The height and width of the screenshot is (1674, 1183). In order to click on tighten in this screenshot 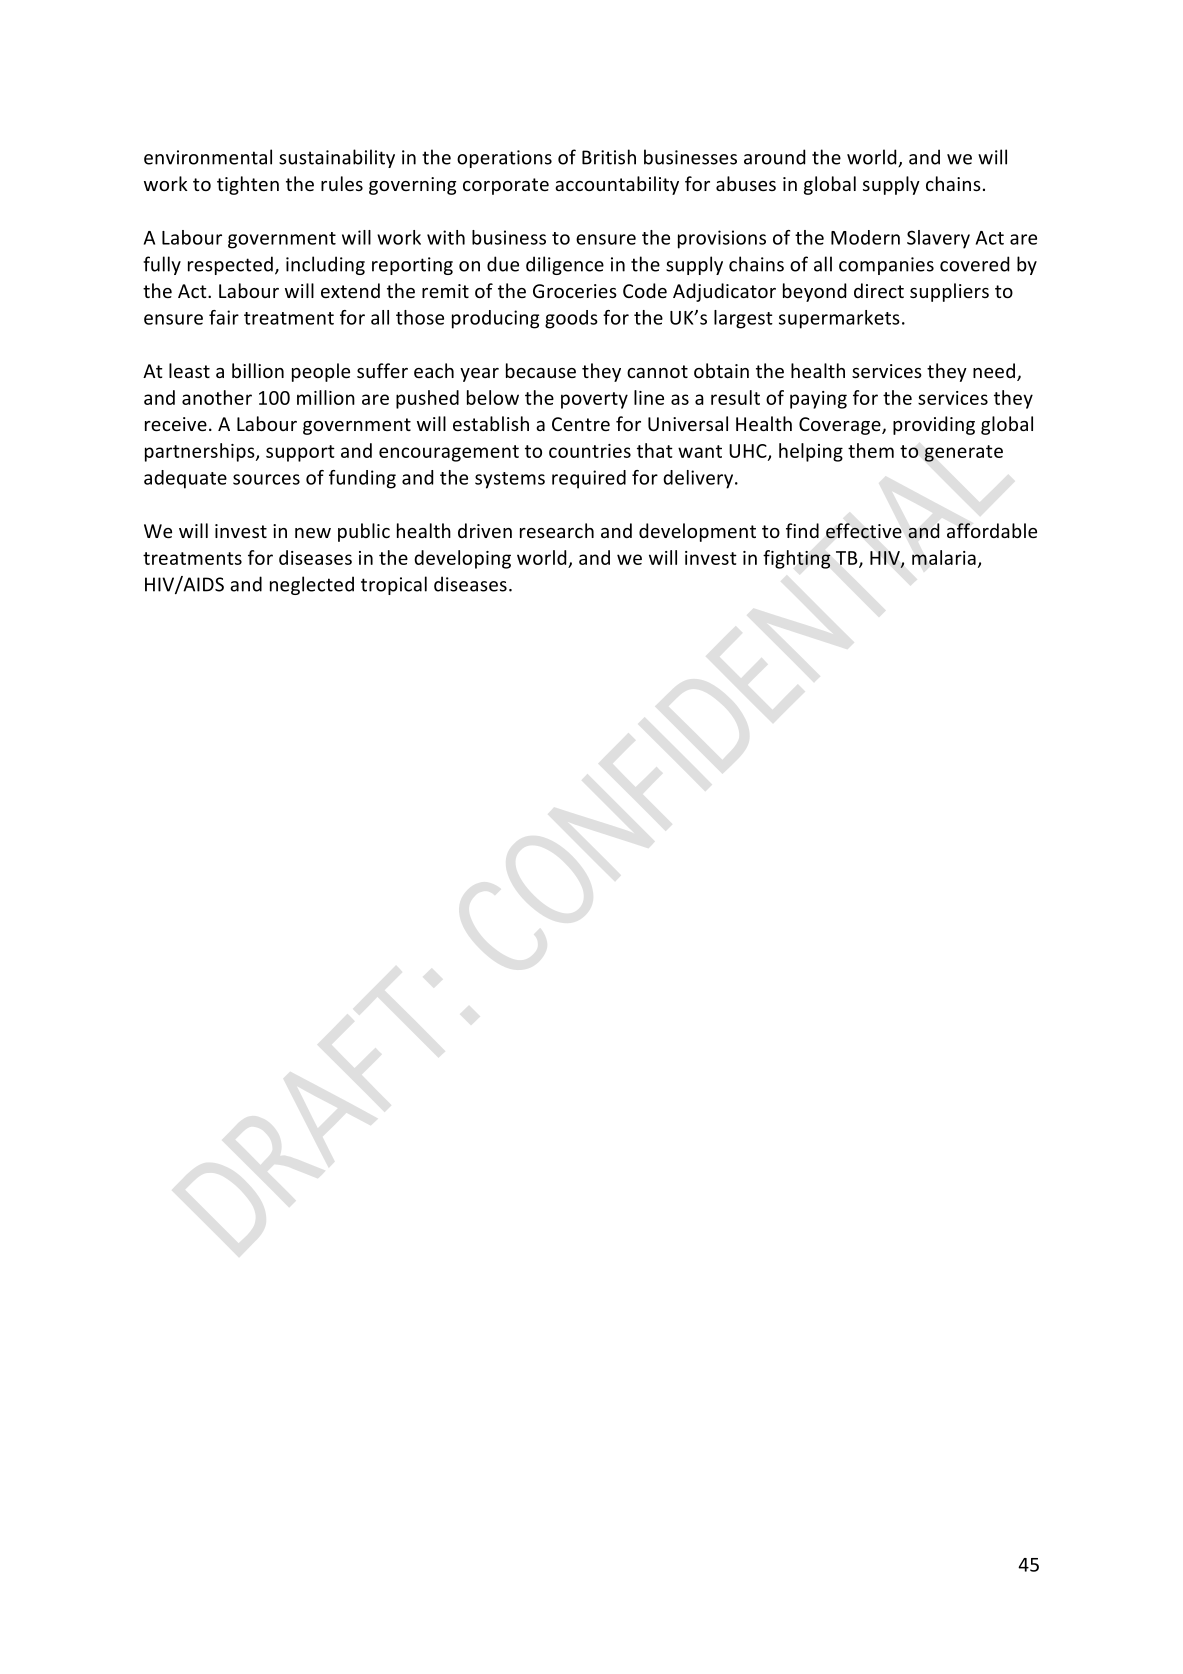, I will do `click(248, 185)`.
